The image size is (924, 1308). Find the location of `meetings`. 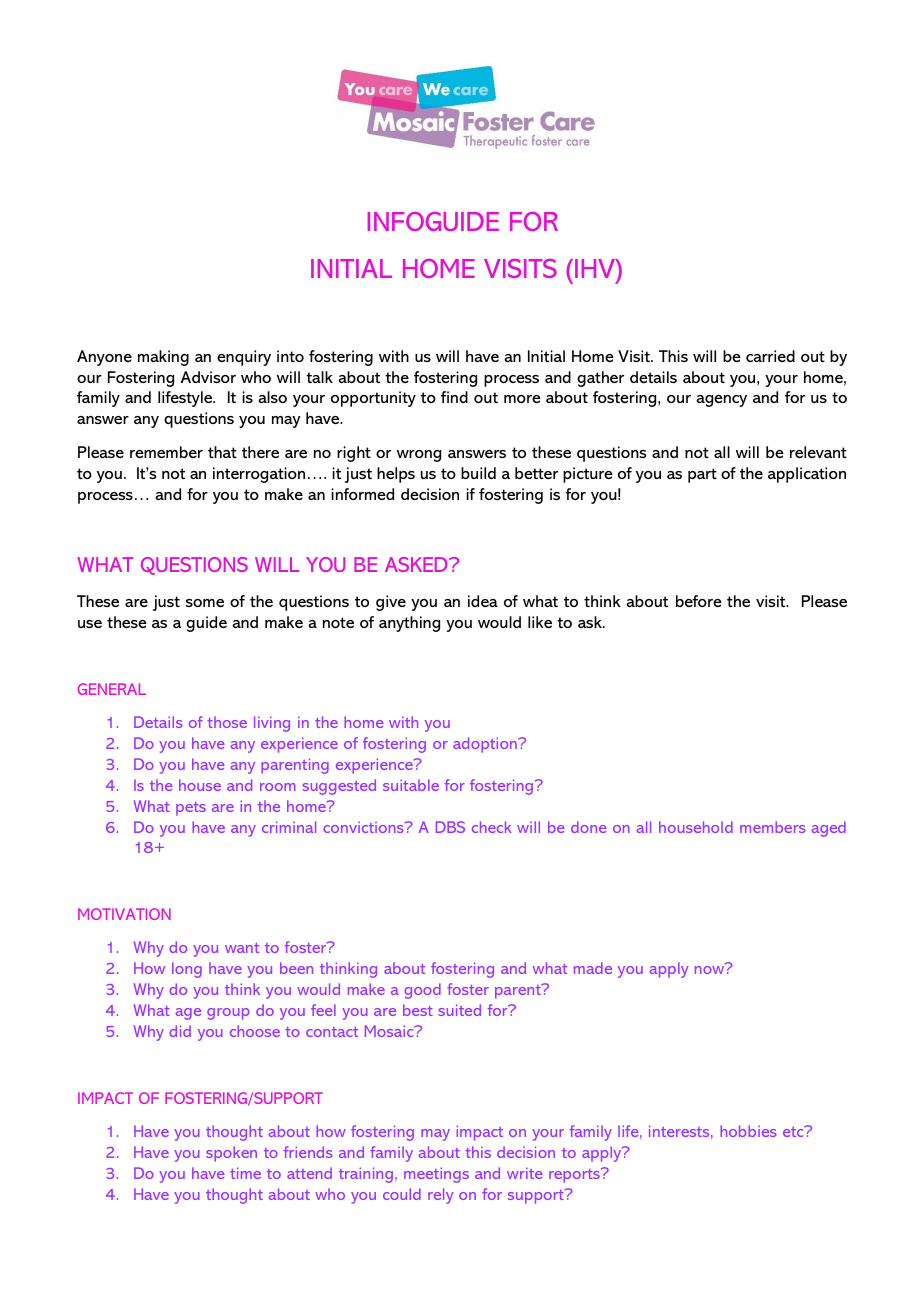

meetings is located at coordinates (436, 1175).
